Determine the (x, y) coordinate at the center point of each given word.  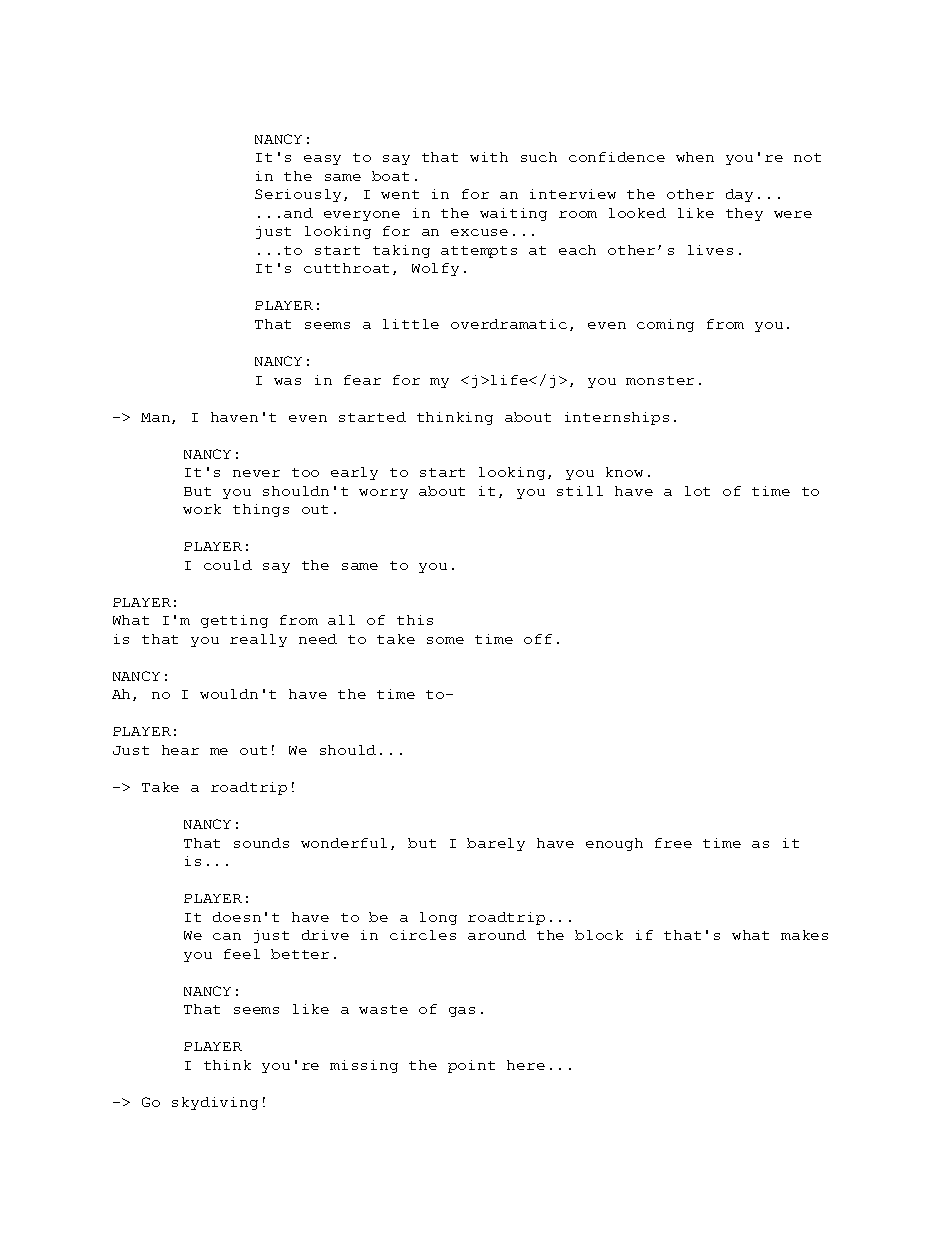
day (739, 195)
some (445, 640)
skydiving (215, 1103)
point (471, 1066)
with (489, 157)
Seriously (300, 195)
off (538, 639)
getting (234, 621)
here (526, 1065)
